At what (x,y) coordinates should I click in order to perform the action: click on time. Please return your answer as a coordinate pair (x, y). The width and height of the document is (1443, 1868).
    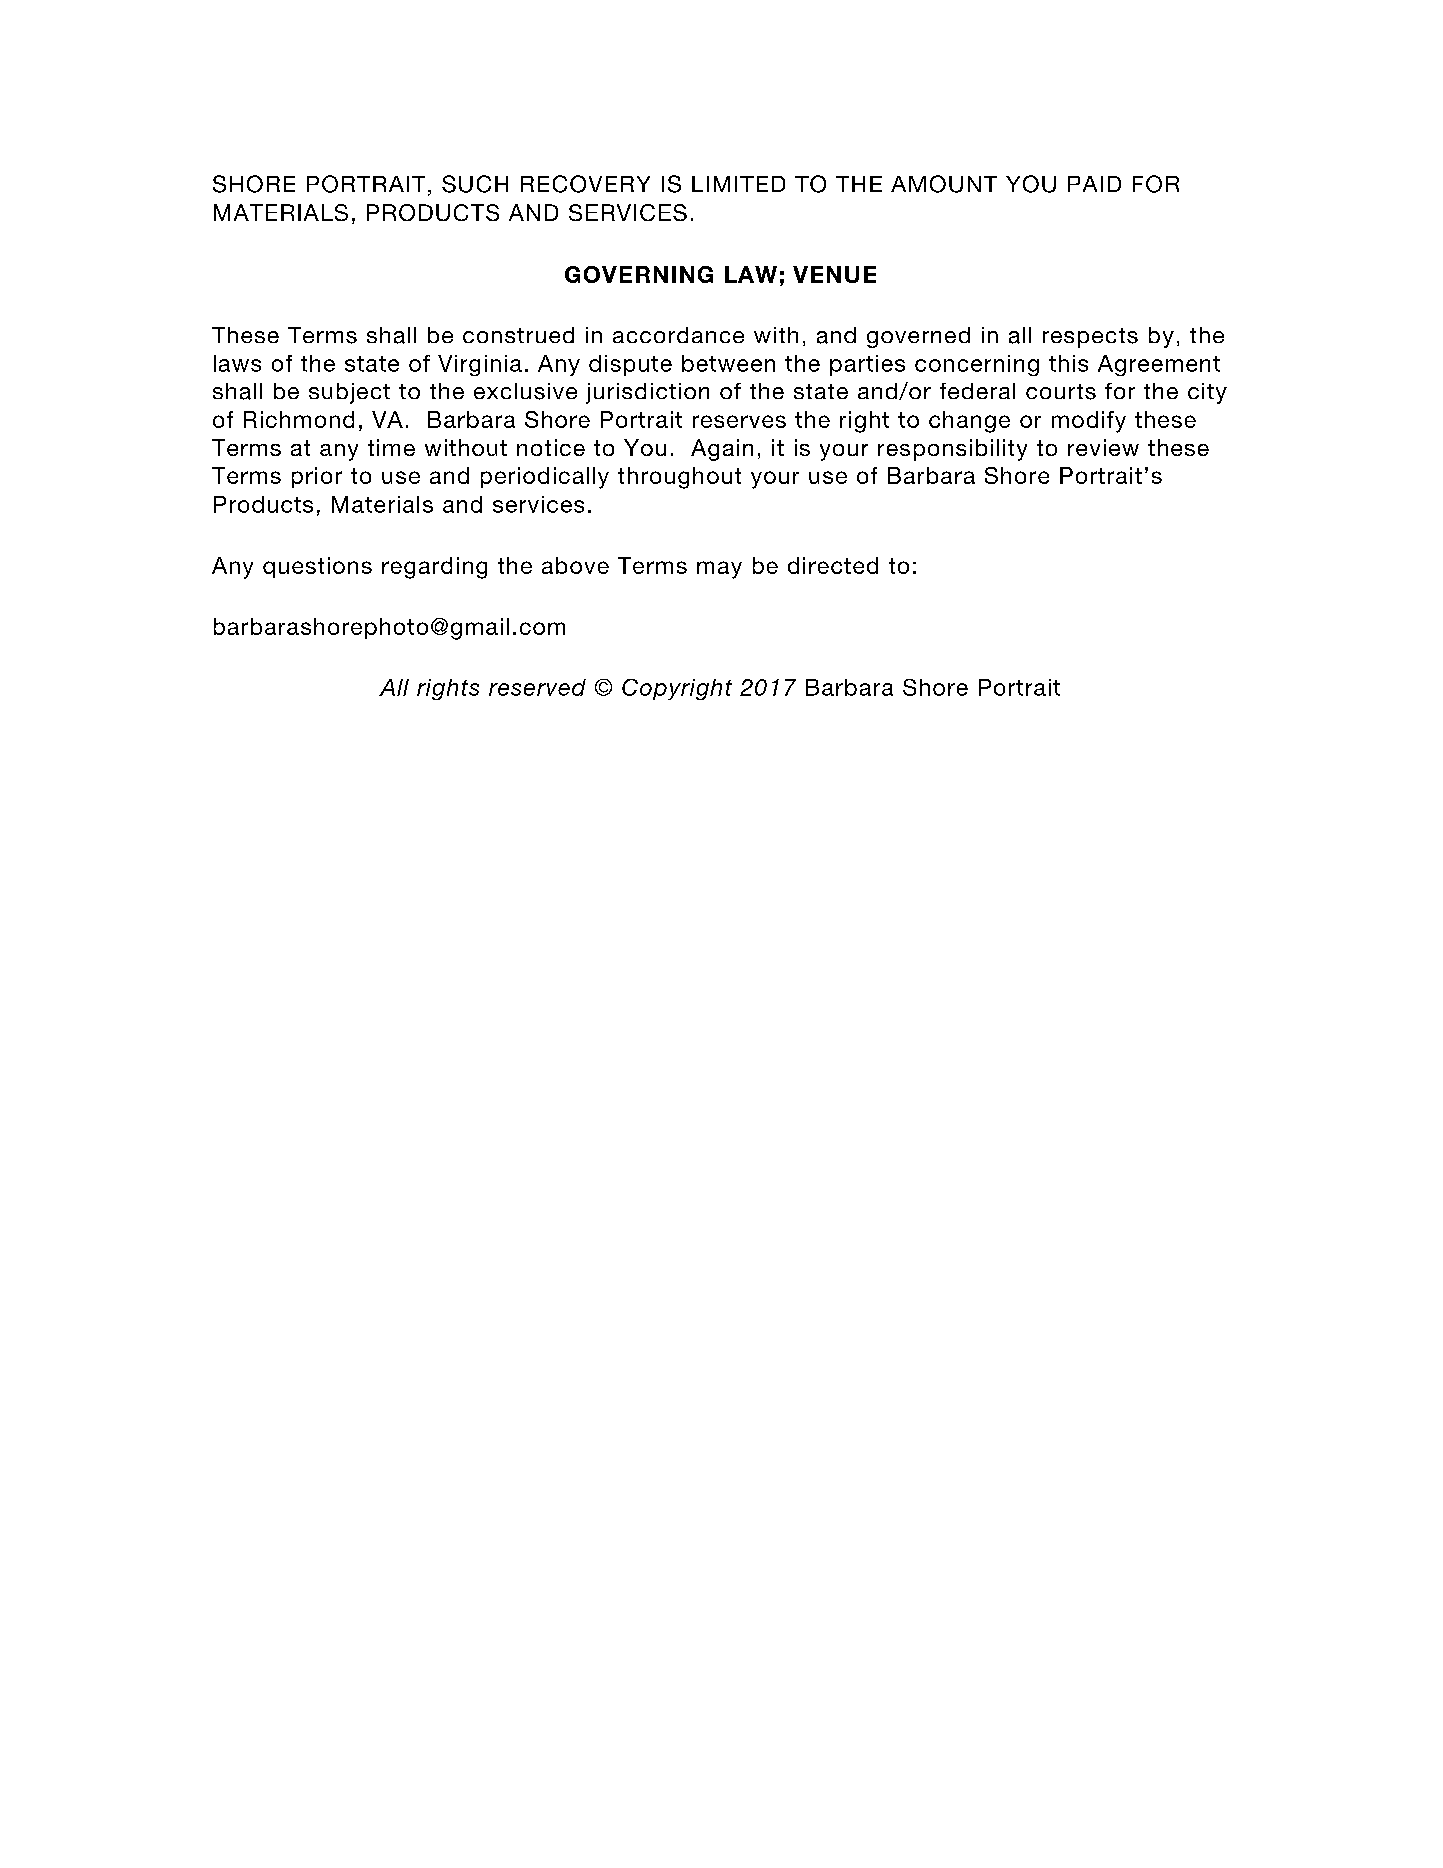
    Looking at the image, I should click on (391, 447).
